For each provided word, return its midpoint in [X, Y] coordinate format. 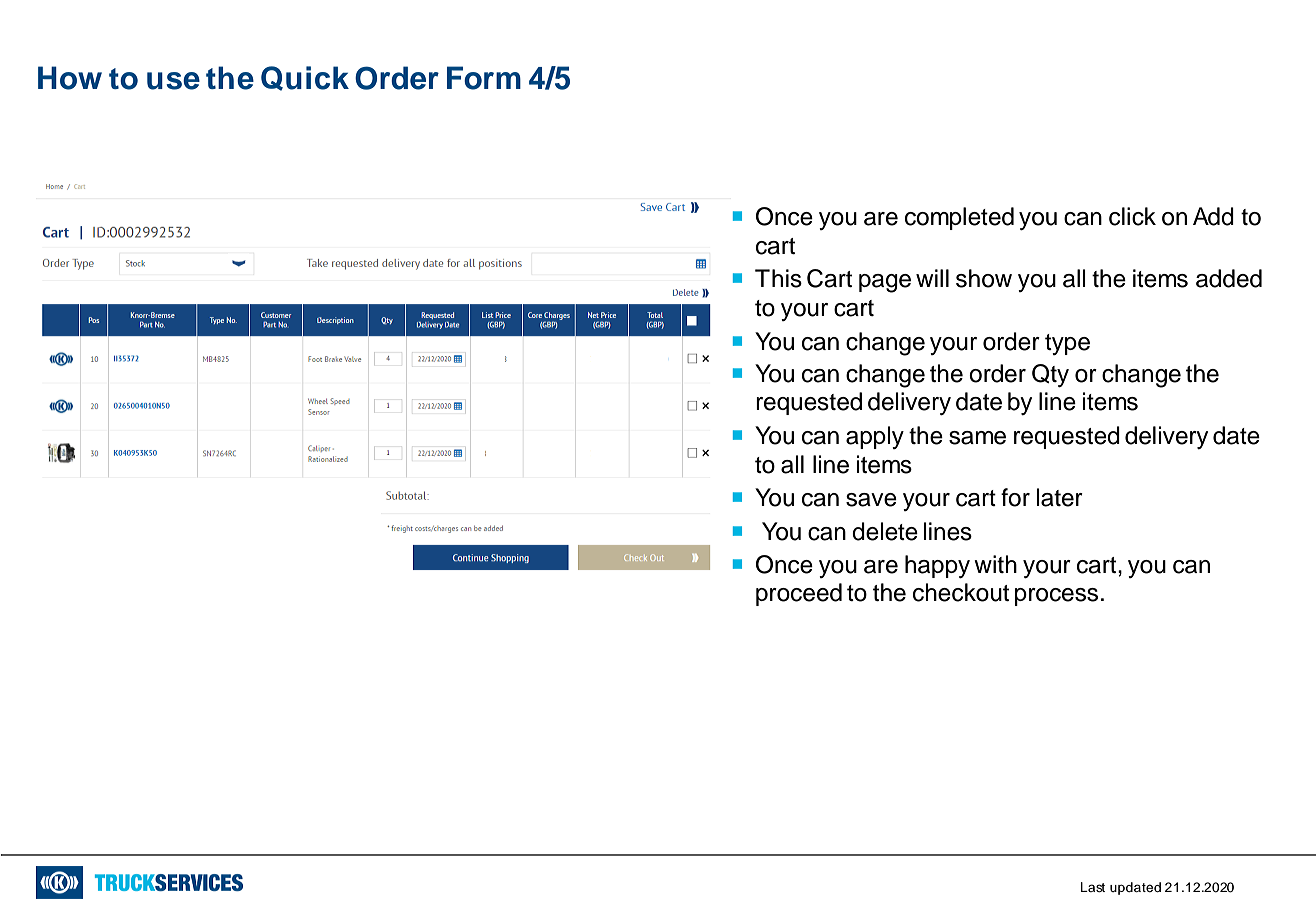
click [1132, 216]
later [1060, 497]
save [871, 500]
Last [1093, 887]
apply [875, 437]
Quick [305, 78]
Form [484, 78]
